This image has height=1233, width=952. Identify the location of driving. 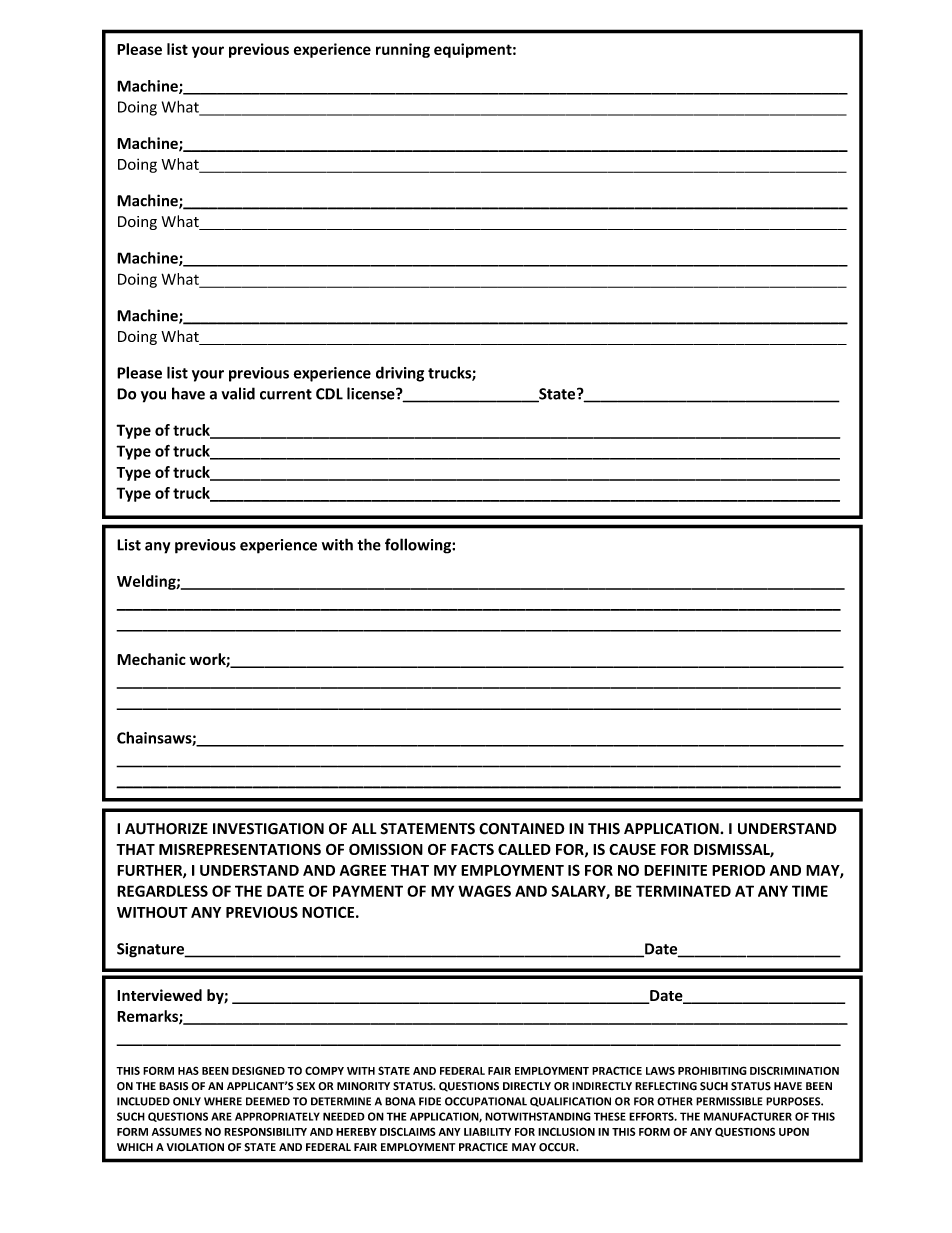
(400, 374).
